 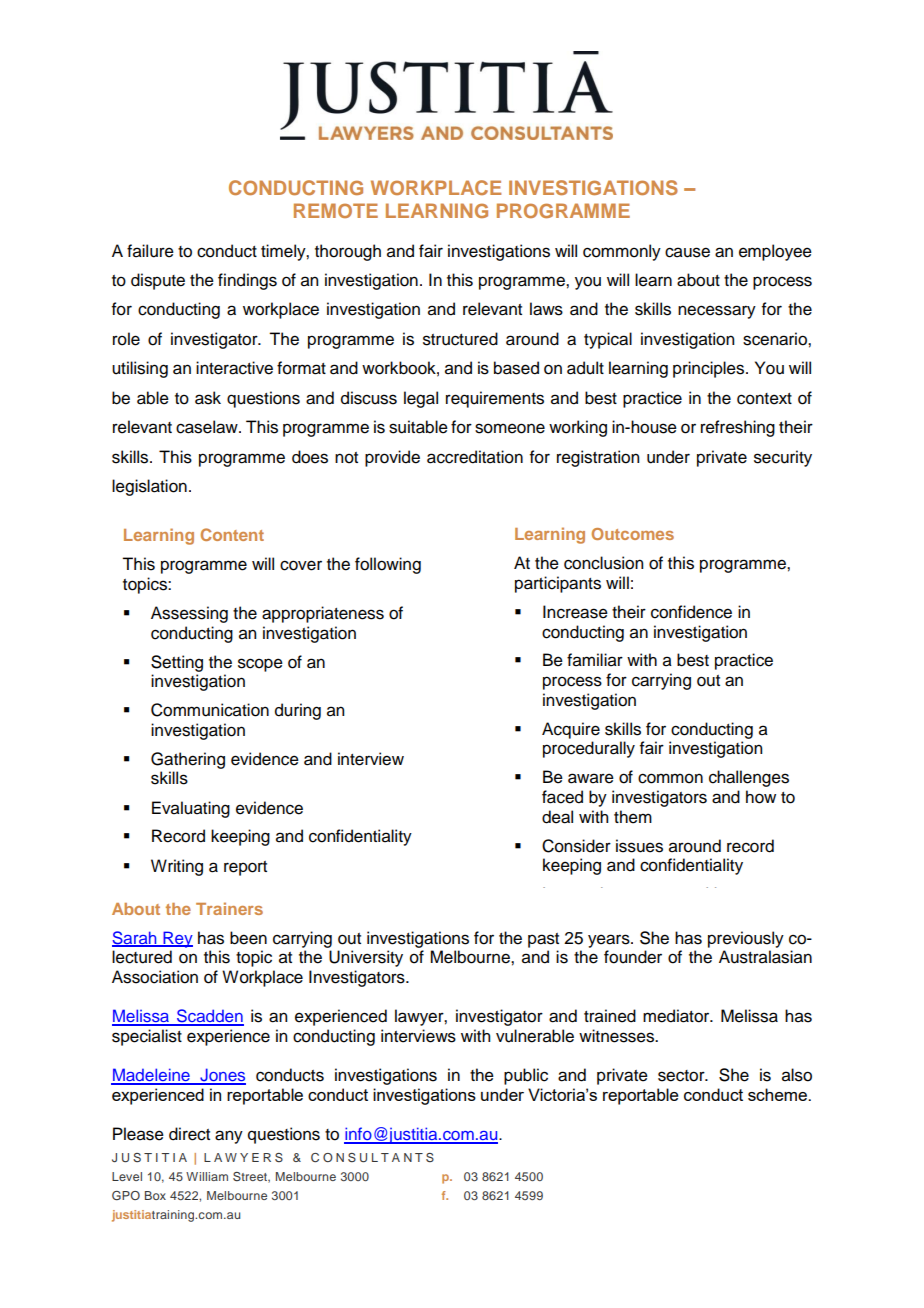 What do you see at coordinates (150, 251) in the page?
I see `failure` at bounding box center [150, 251].
